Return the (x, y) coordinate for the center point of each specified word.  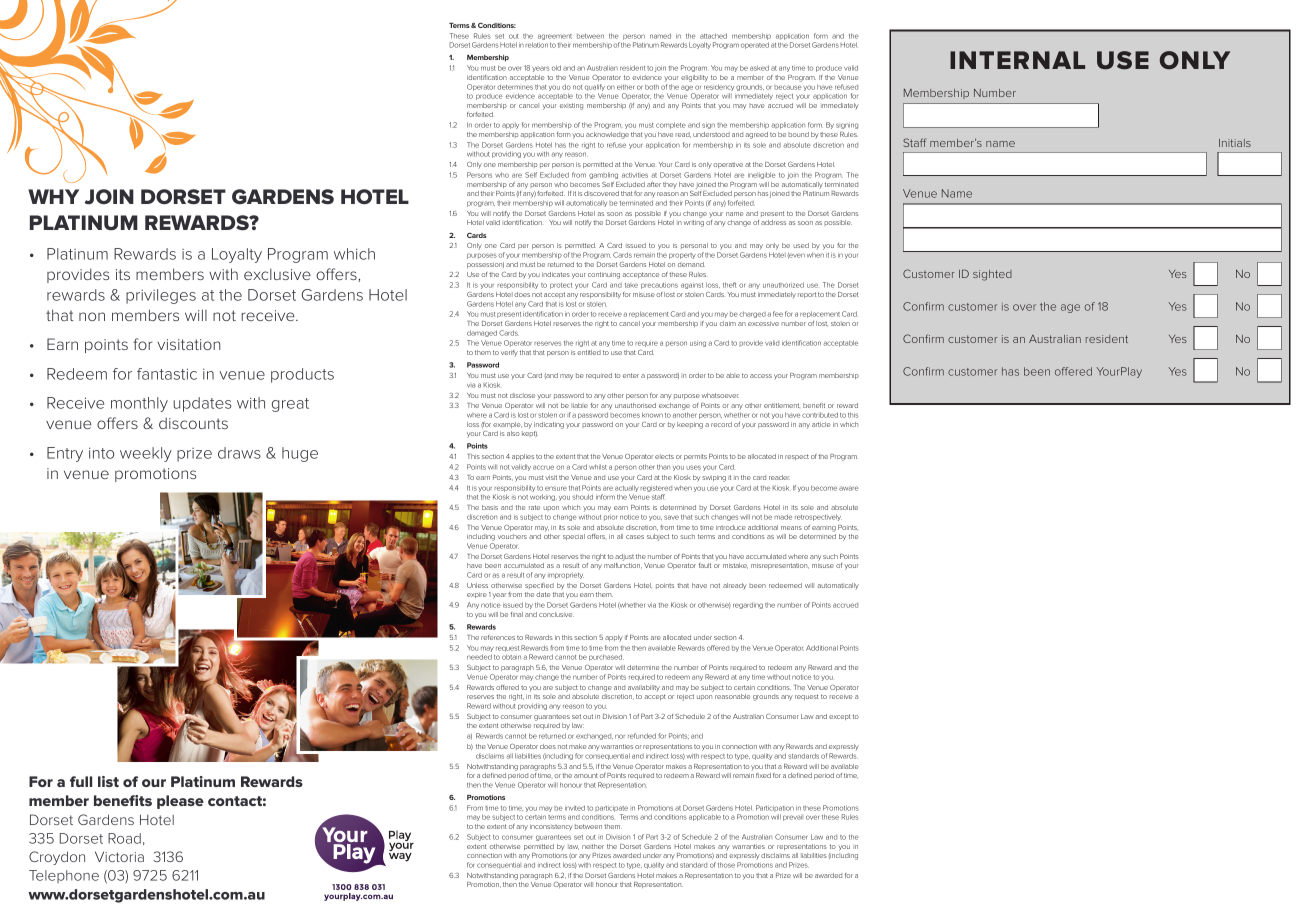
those (726, 865)
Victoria (119, 856)
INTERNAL (1017, 60)
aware (849, 488)
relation (536, 45)
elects (664, 456)
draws (239, 453)
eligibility (694, 78)
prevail (793, 818)
